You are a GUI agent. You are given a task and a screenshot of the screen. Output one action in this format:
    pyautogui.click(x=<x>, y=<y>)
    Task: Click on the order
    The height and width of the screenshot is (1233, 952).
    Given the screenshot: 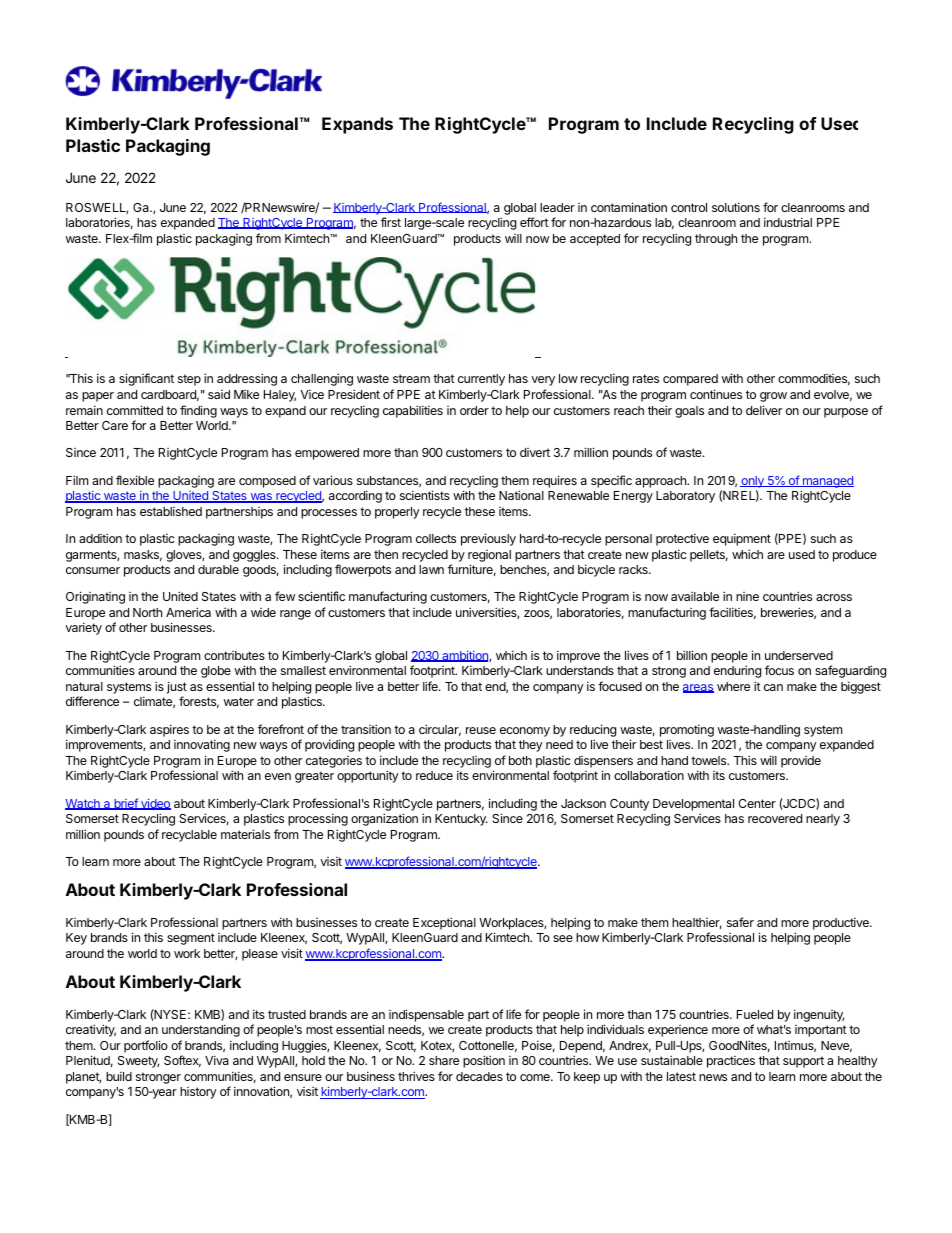 What is the action you would take?
    pyautogui.click(x=474, y=410)
